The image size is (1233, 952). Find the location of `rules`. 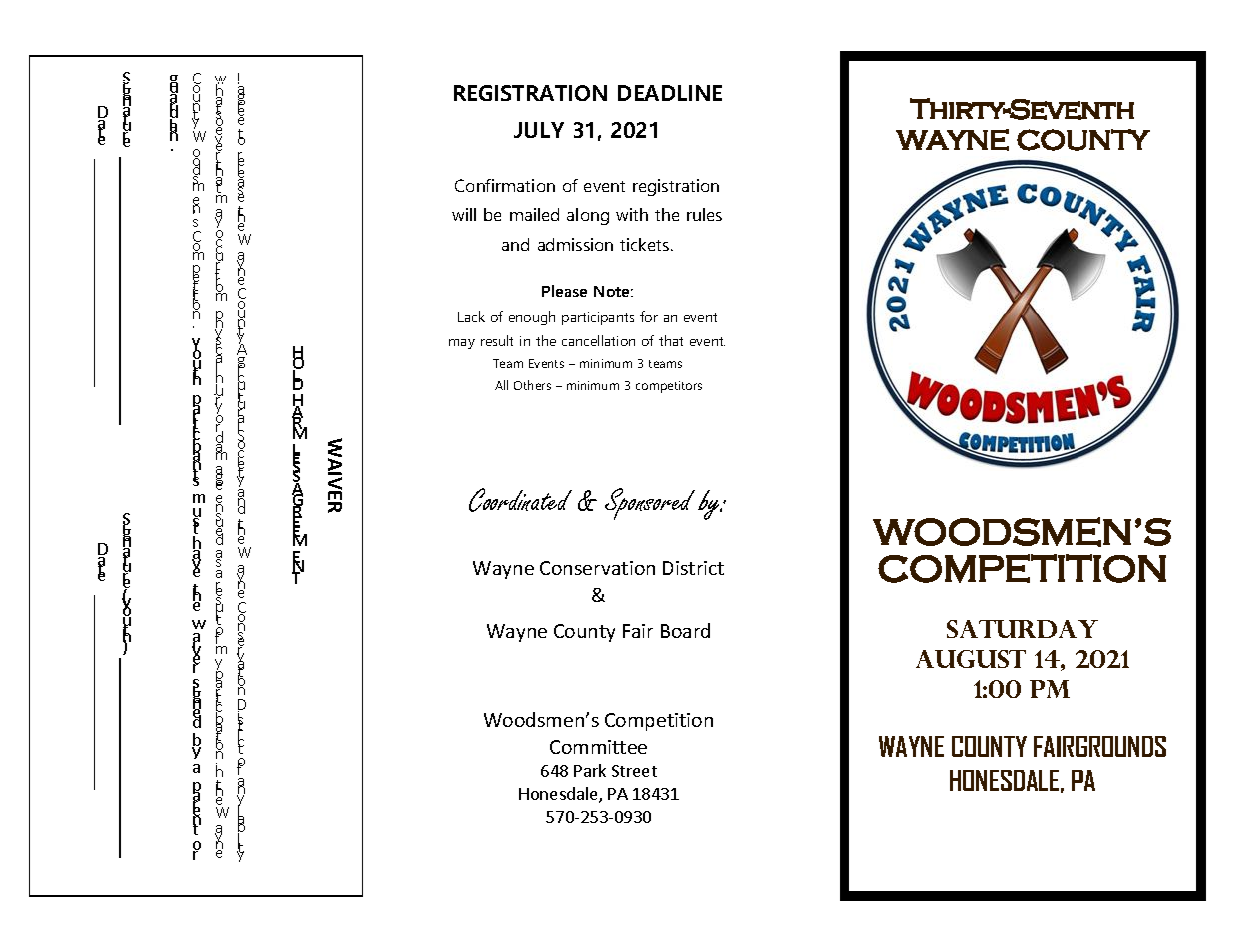

rules is located at coordinates (704, 214).
